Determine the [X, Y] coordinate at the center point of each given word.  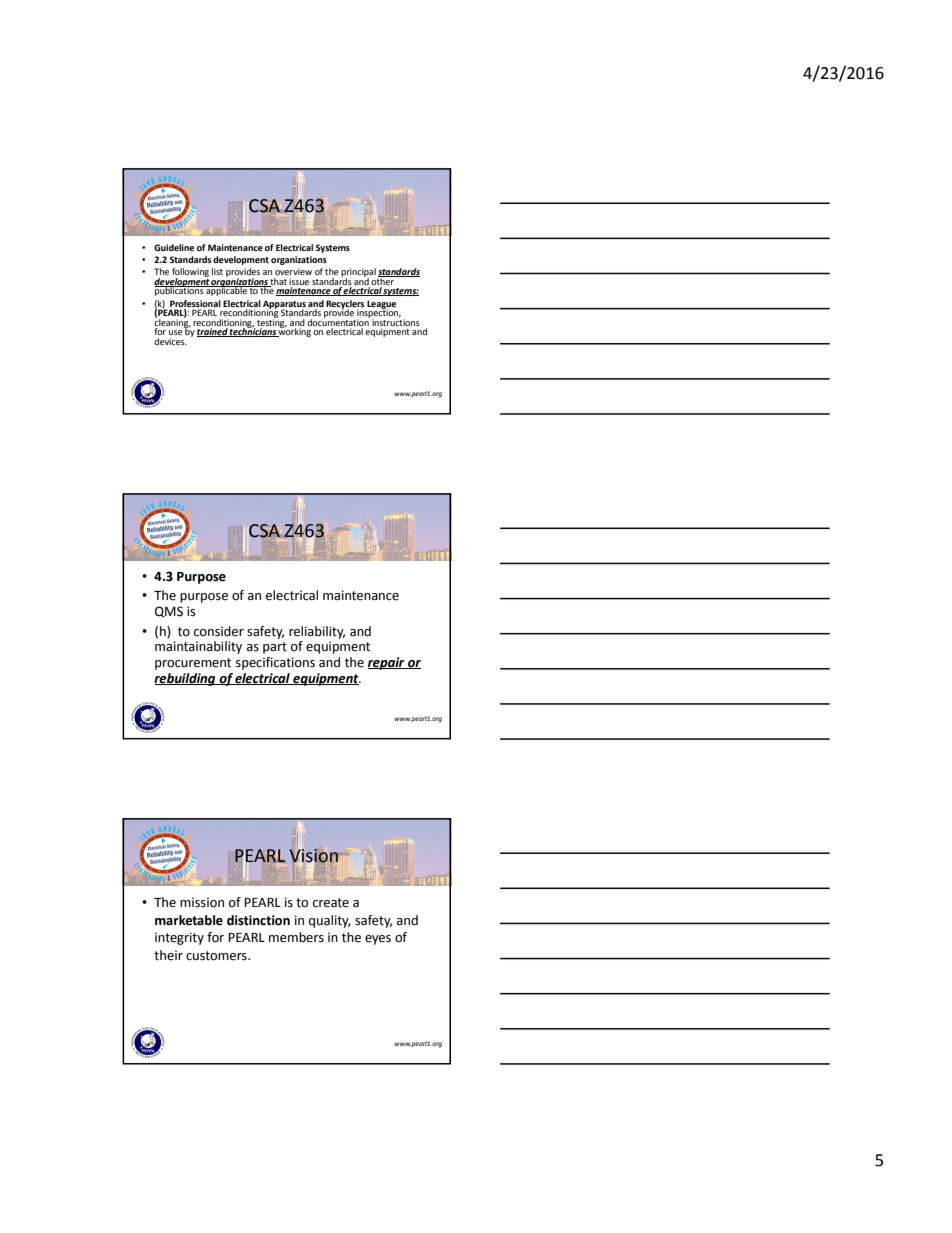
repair [387, 663]
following [190, 273]
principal [358, 273]
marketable [189, 920]
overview [293, 271]
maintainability [198, 647]
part [275, 648]
